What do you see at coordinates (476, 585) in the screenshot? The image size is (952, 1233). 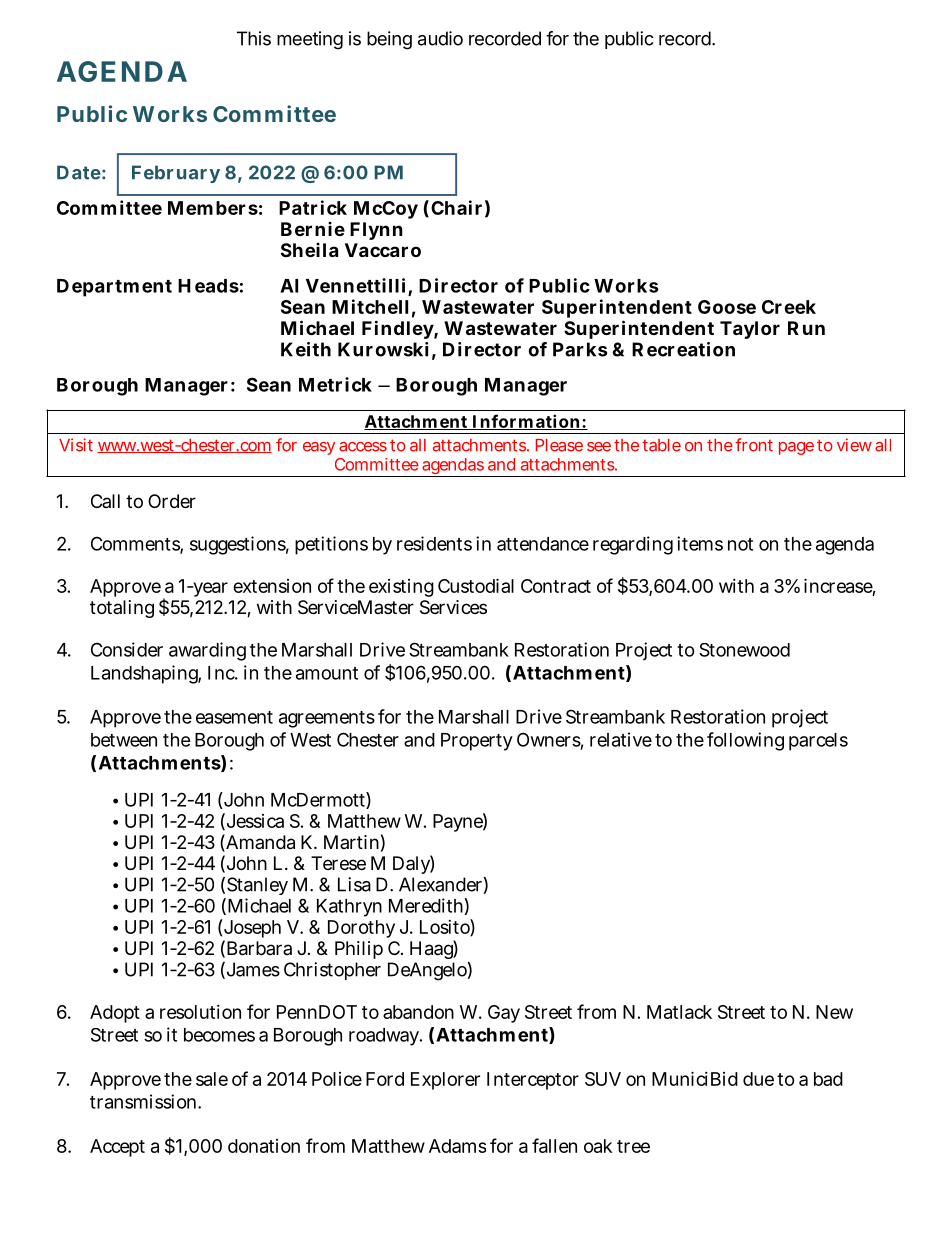 I see `Custodial` at bounding box center [476, 585].
